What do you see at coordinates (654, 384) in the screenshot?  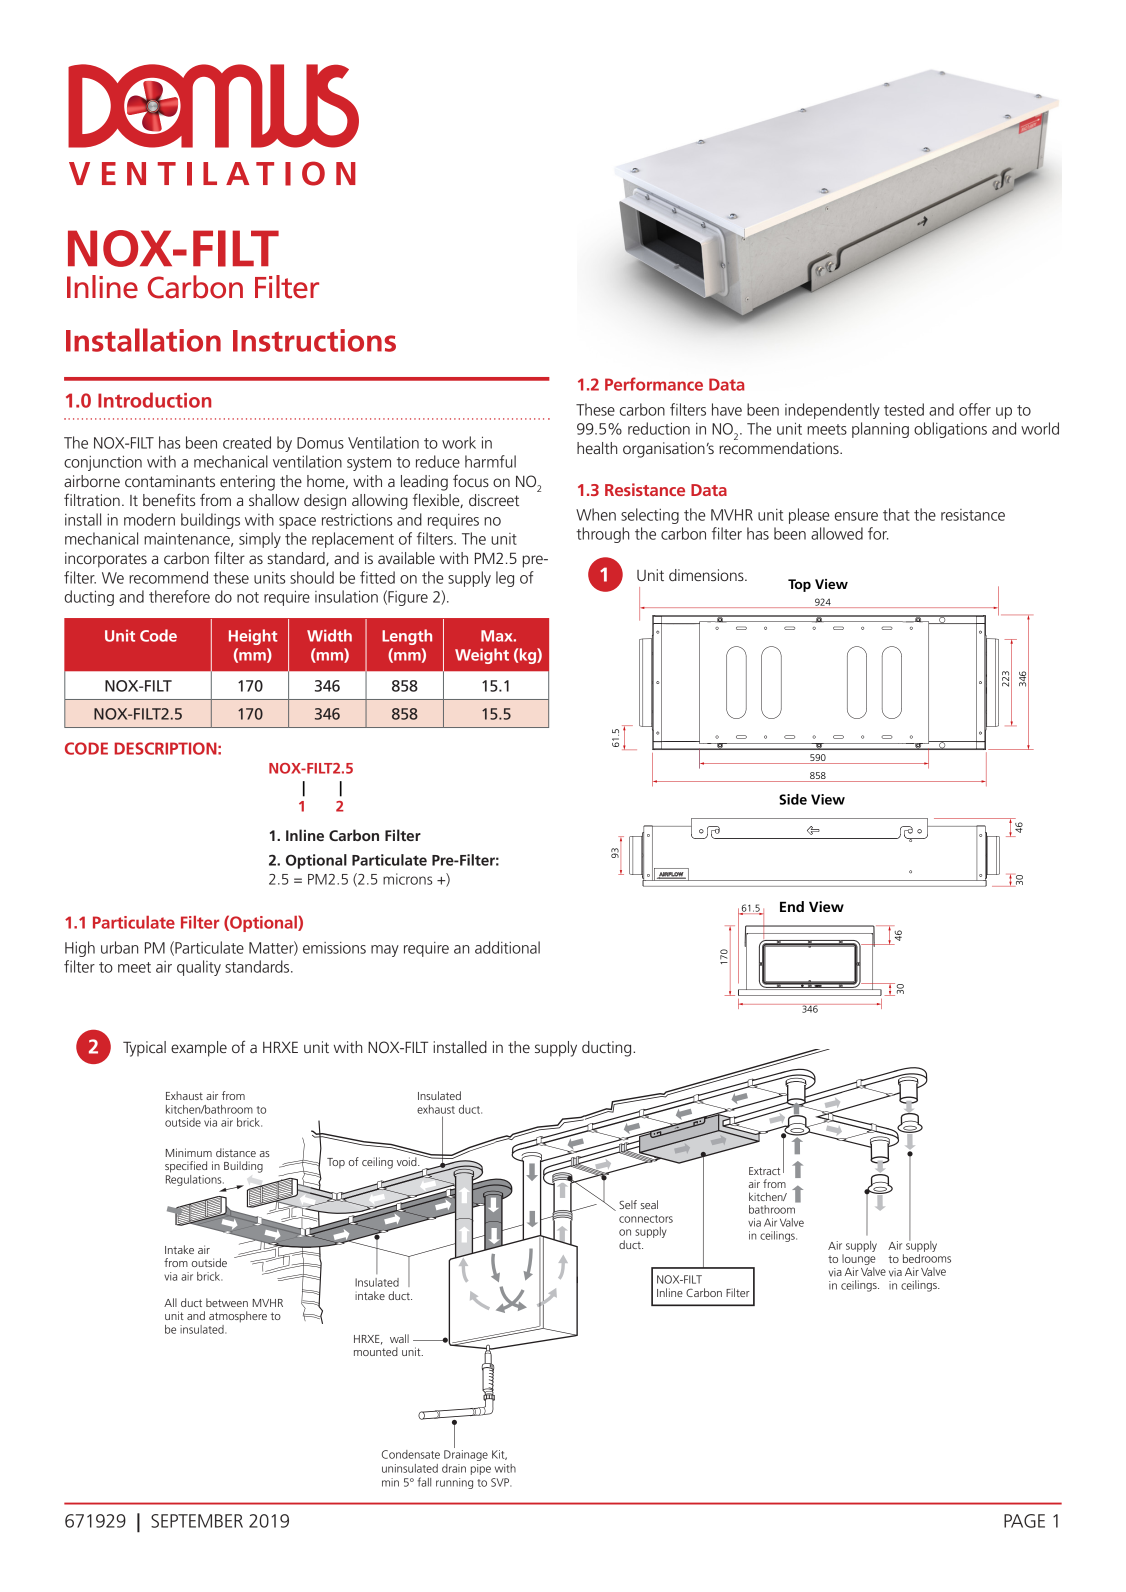 I see `Performance` at bounding box center [654, 384].
